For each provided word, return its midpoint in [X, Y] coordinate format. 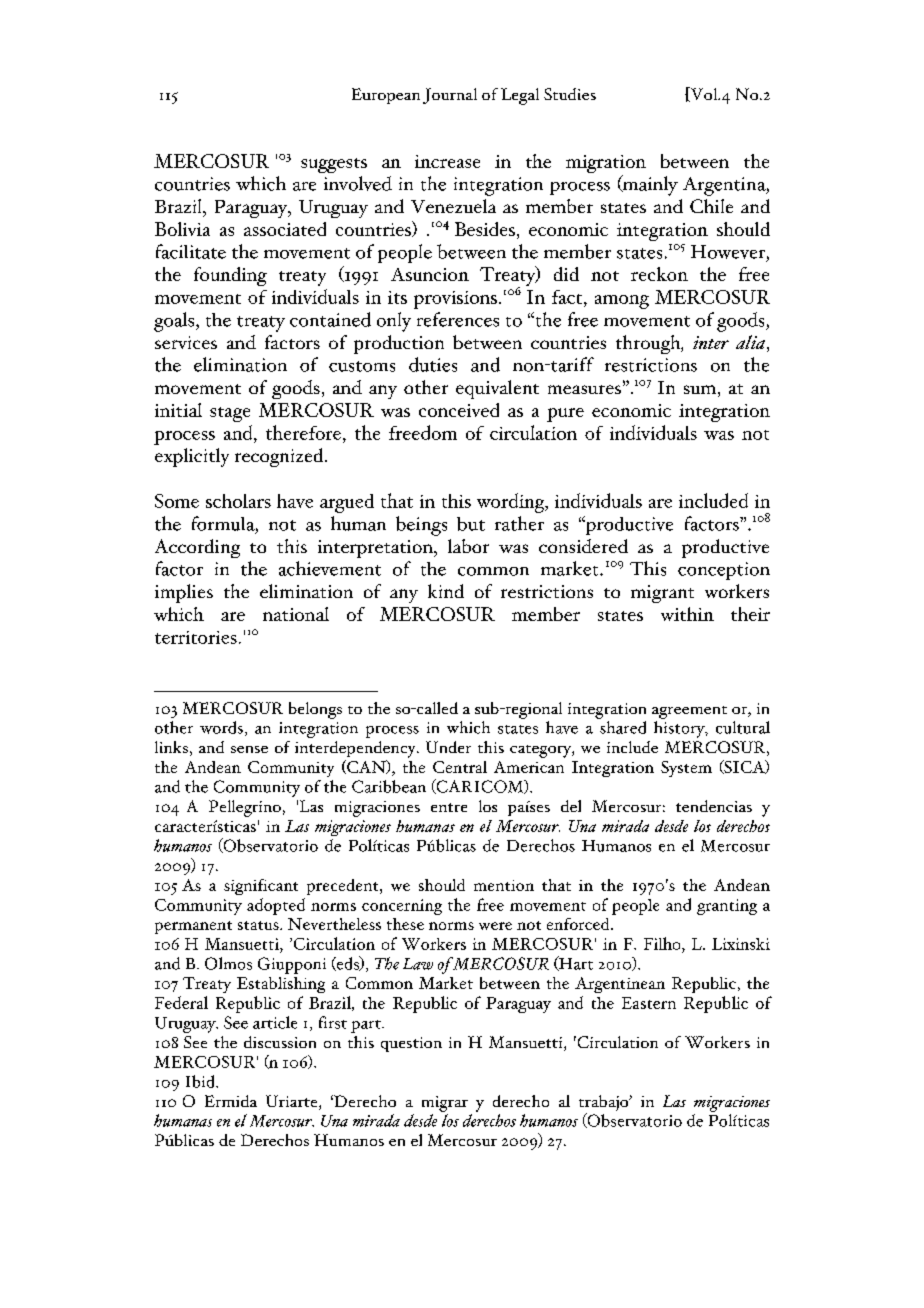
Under [448, 747]
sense [249, 749]
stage [230, 414]
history [680, 729]
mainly [649, 185]
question [411, 1044]
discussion [280, 1042]
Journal [450, 96]
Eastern [649, 1003]
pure [565, 415]
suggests [334, 165]
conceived [459, 410]
